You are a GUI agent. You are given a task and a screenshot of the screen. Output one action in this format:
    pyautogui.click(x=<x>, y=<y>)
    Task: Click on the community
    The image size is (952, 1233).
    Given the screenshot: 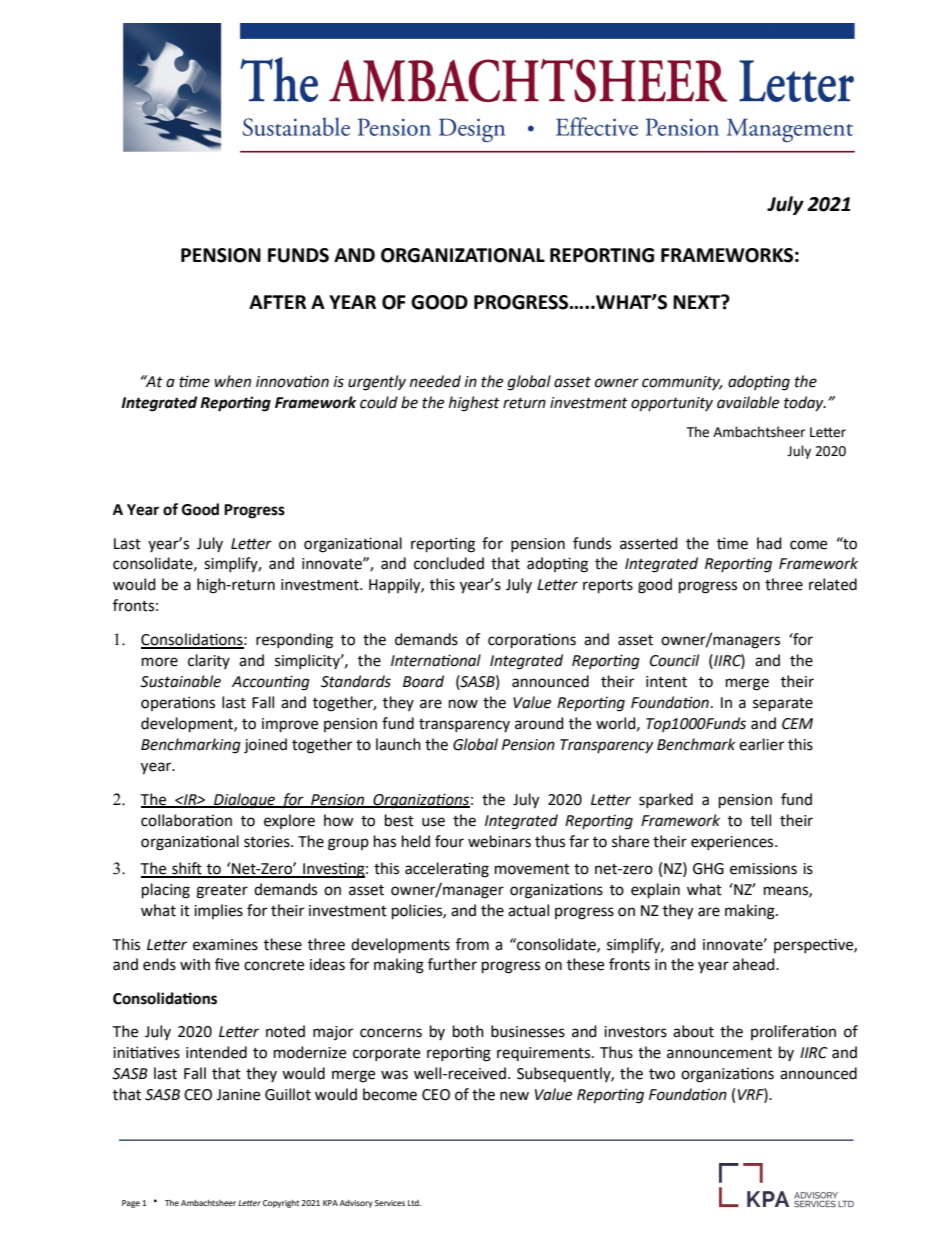 What is the action you would take?
    pyautogui.click(x=682, y=383)
